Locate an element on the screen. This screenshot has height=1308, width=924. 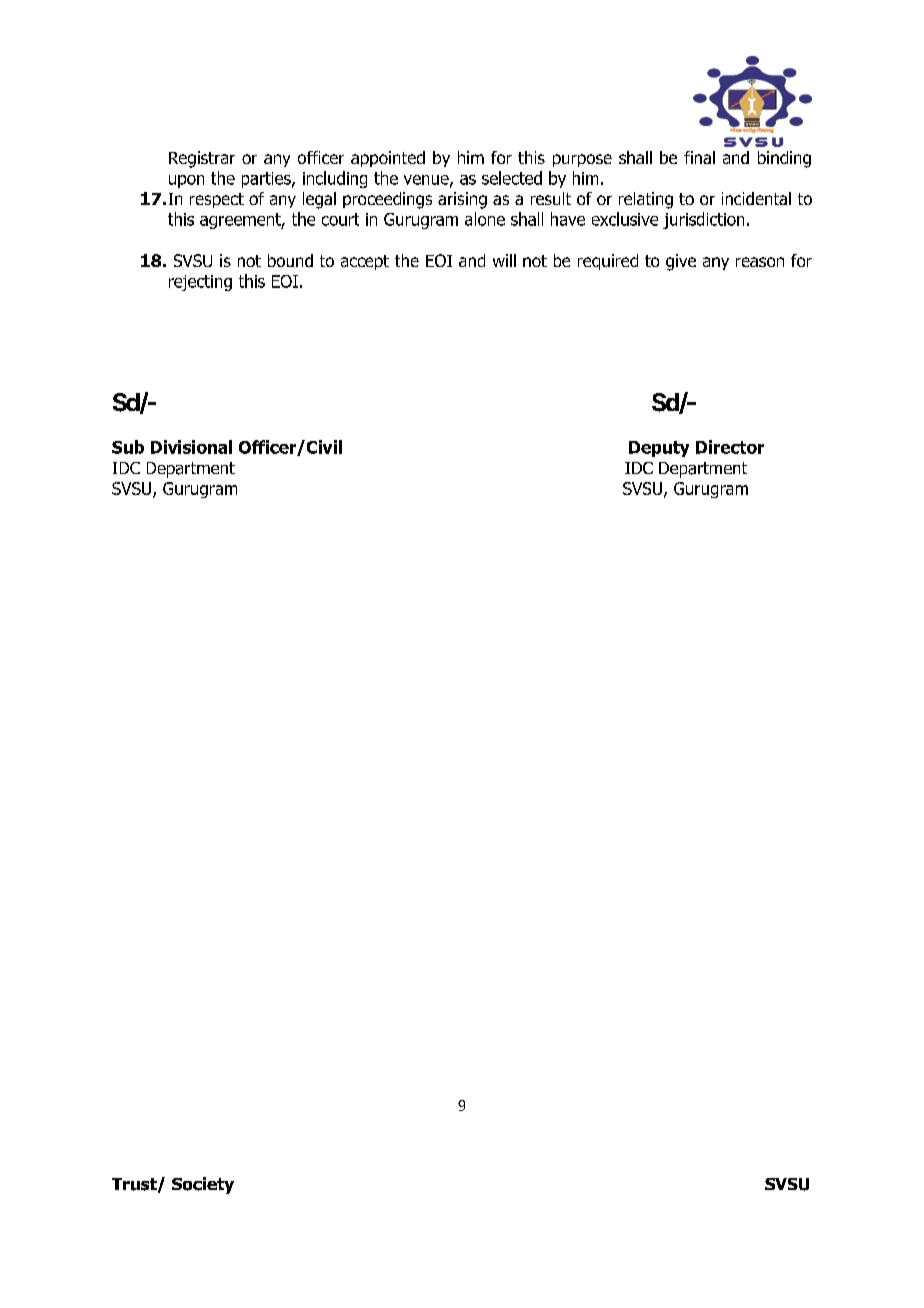
respect is located at coordinates (217, 200).
